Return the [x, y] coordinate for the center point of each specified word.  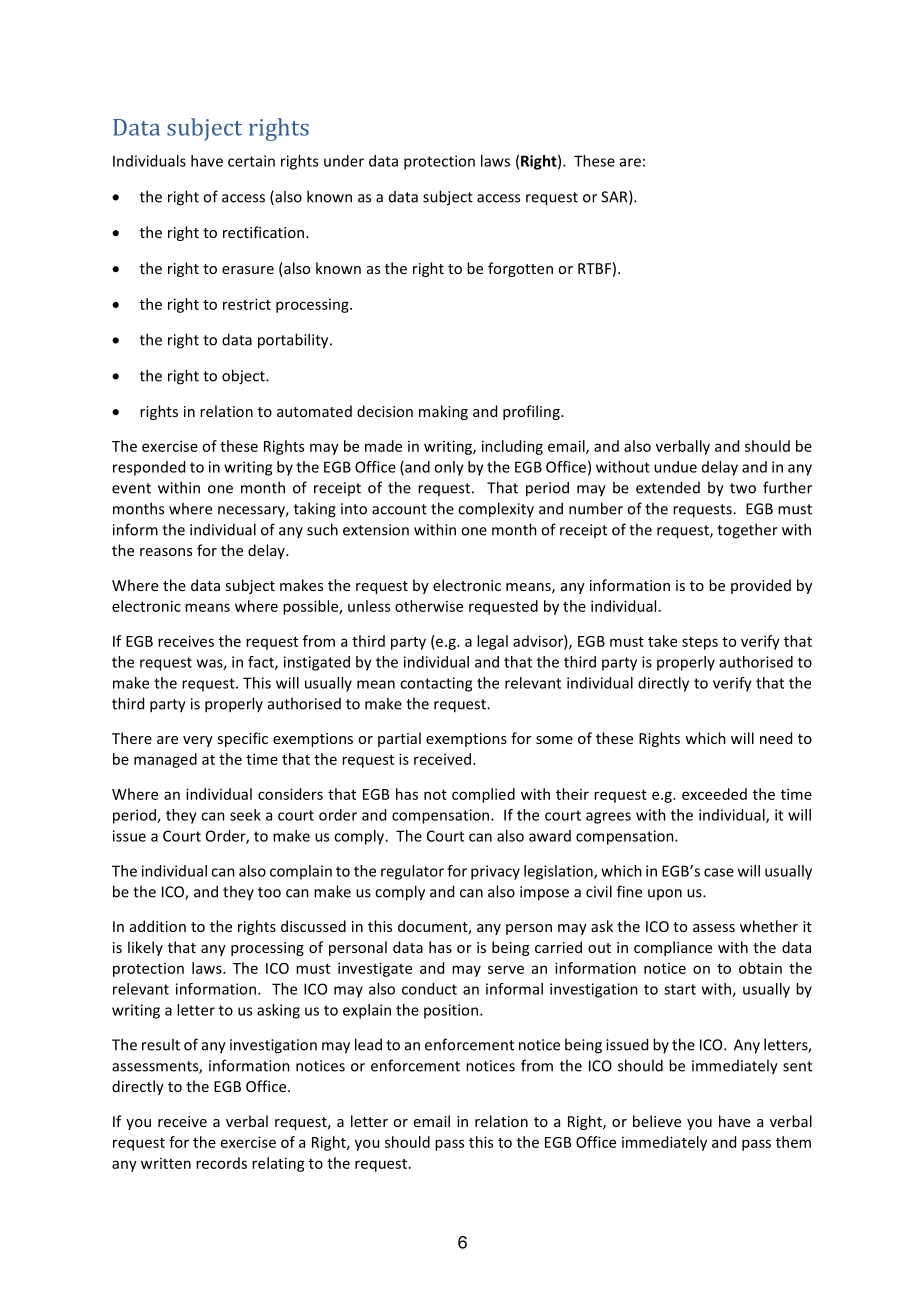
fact [262, 663]
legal [492, 642]
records [221, 1163]
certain [251, 161]
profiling [532, 412]
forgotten [520, 269]
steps [700, 643]
